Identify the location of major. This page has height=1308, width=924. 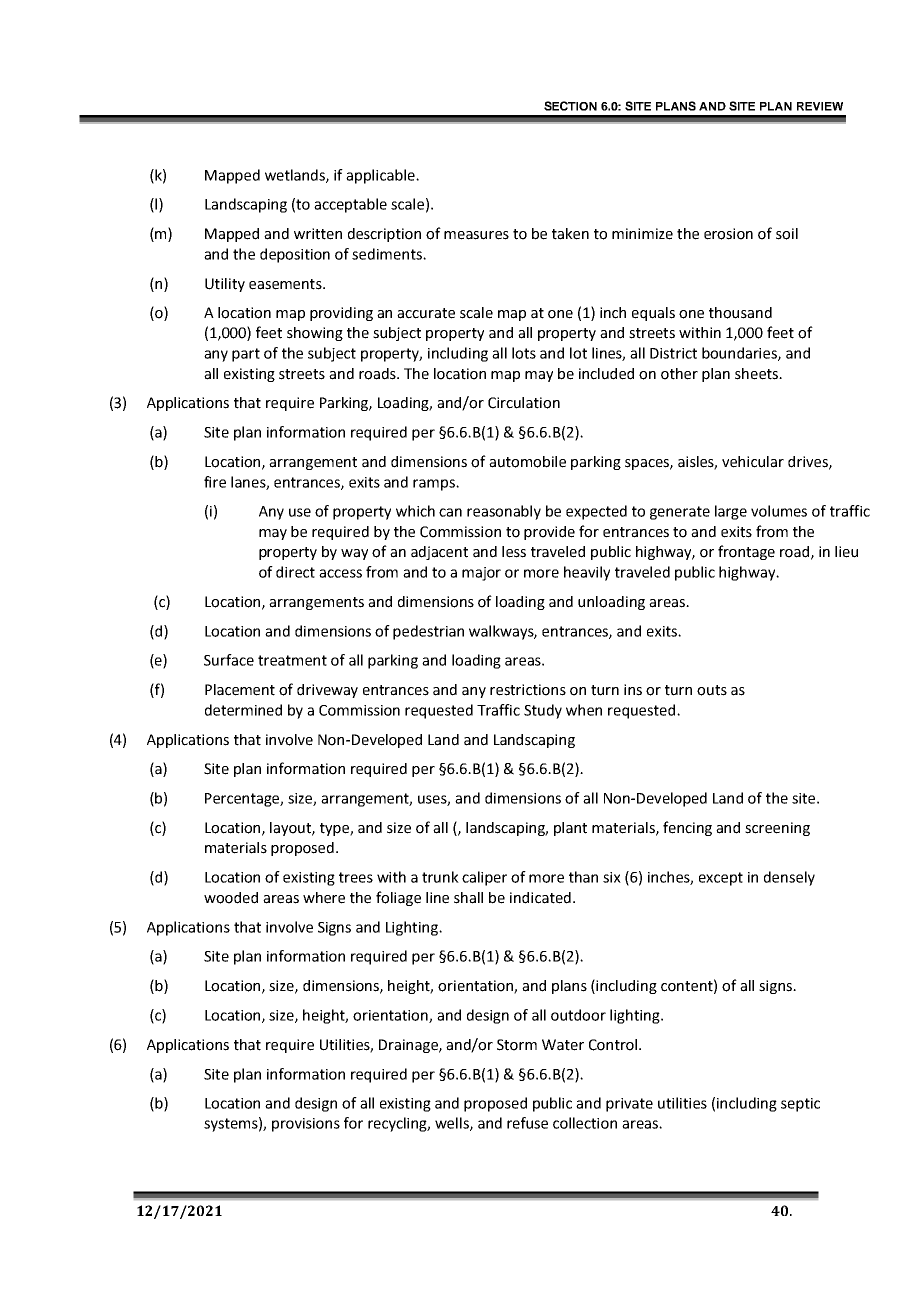
(481, 574).
